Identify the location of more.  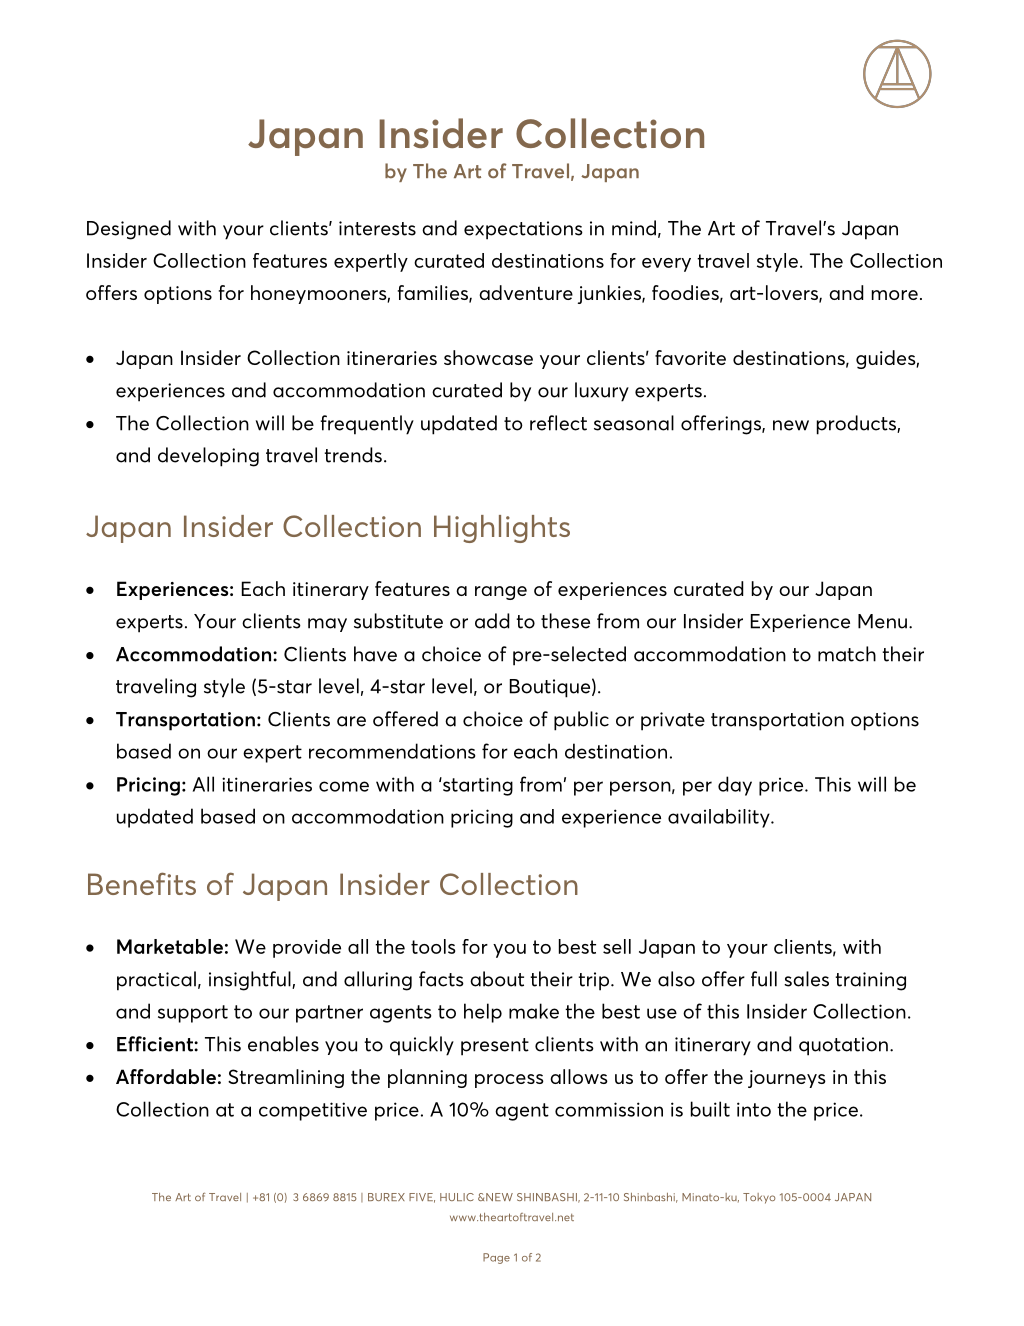
(895, 295).
